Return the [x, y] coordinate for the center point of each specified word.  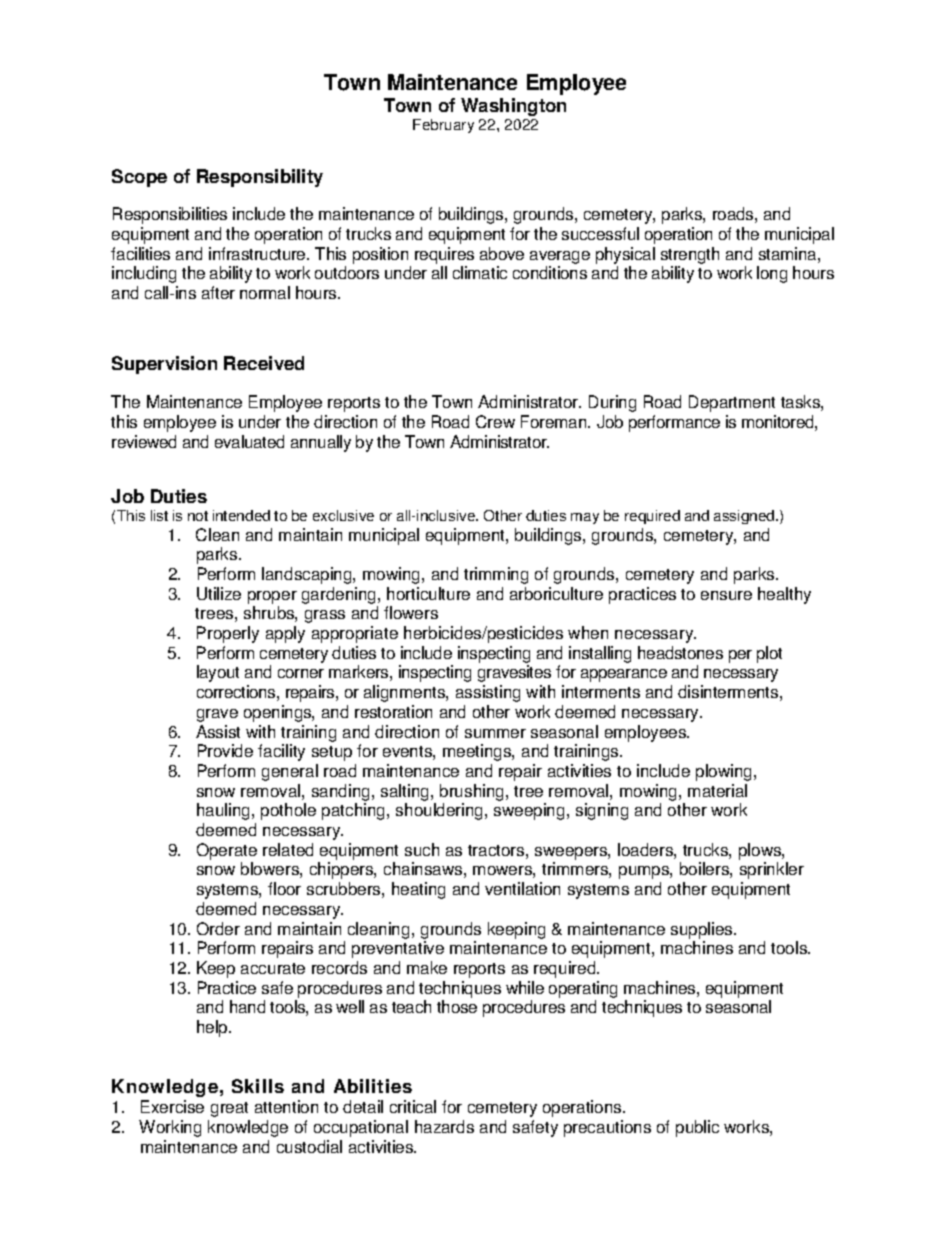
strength [690, 255]
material [717, 790]
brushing [473, 792]
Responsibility [260, 178]
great [229, 1109]
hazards [444, 1126]
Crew [495, 421]
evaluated [249, 441]
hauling [223, 811]
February [443, 126]
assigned [745, 517]
